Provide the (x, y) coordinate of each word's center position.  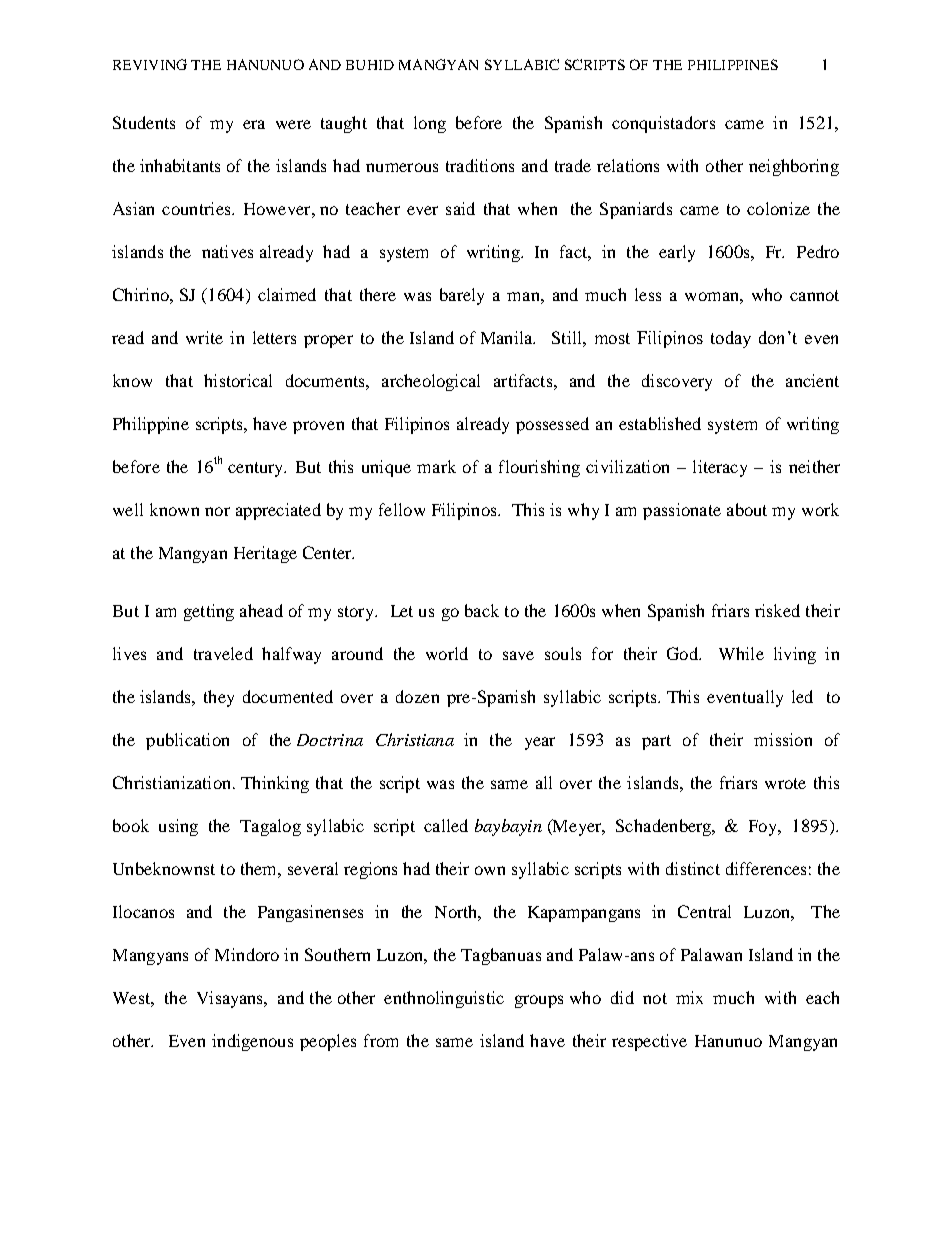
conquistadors (663, 124)
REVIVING (150, 64)
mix (689, 997)
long (430, 124)
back (482, 610)
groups (539, 1001)
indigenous (252, 1042)
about (747, 509)
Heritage (265, 554)
